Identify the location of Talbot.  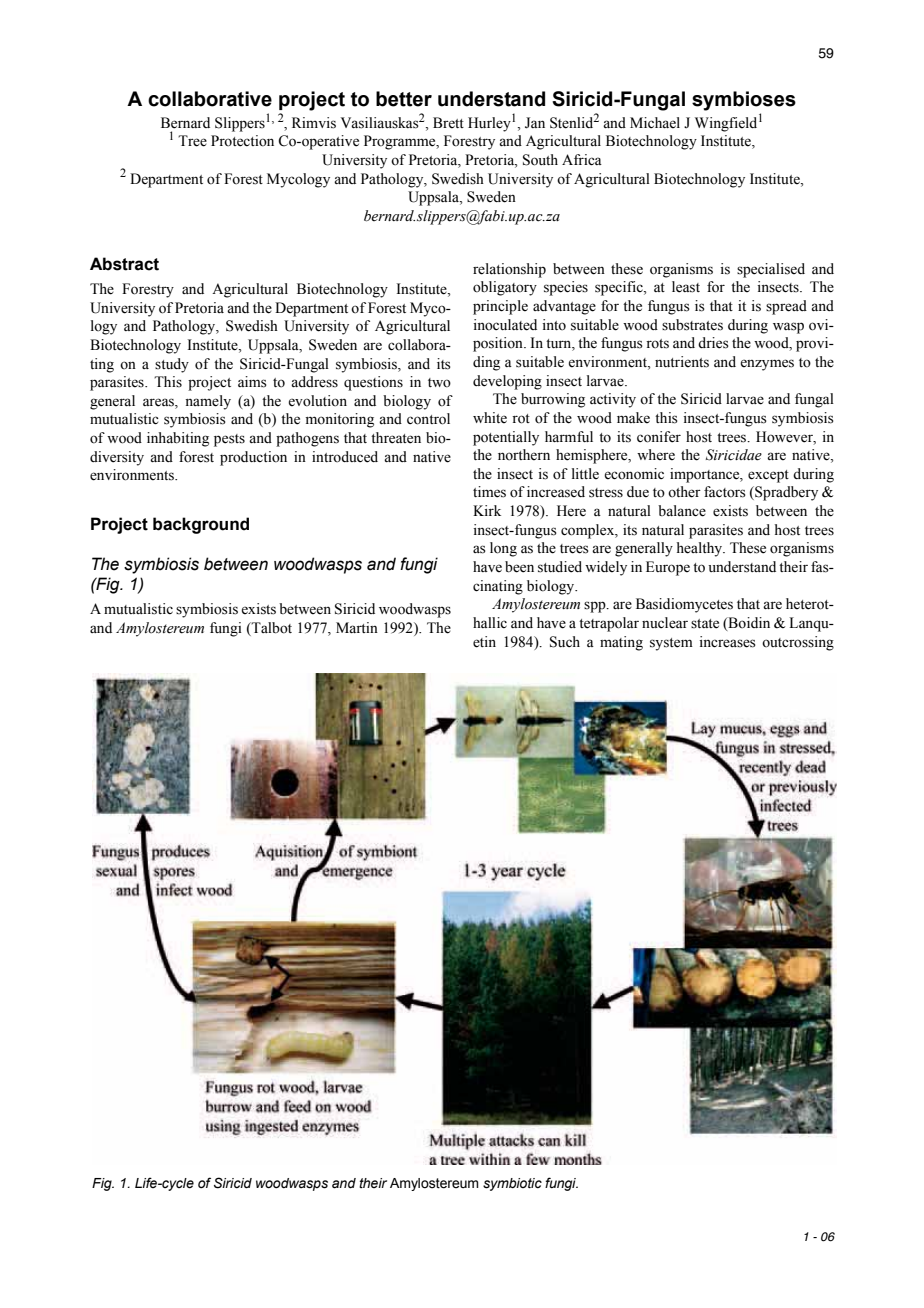
(271, 628).
